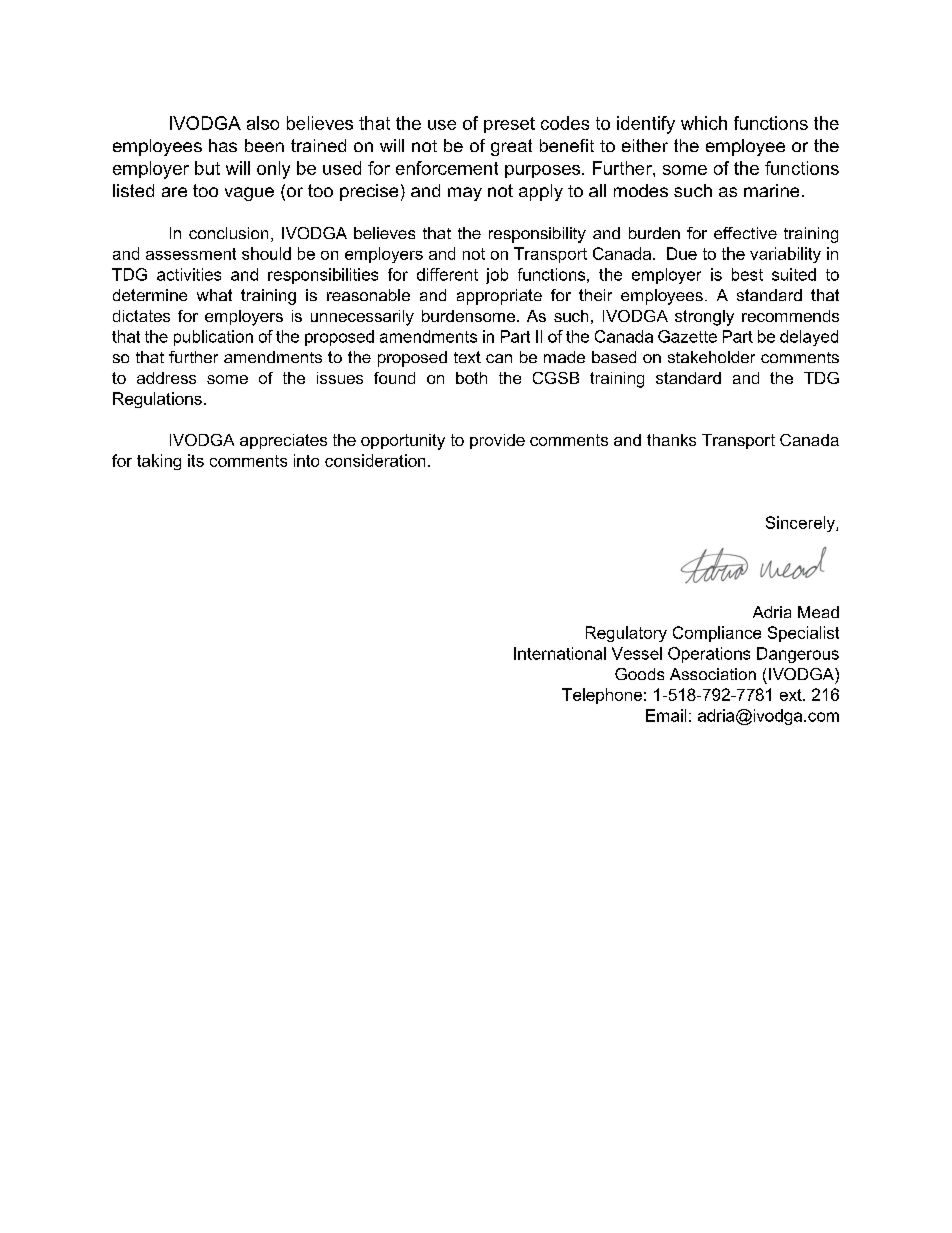 Image resolution: width=952 pixels, height=1233 pixels. Describe the element at coordinates (157, 400) in the page. I see `Regulations` at that location.
